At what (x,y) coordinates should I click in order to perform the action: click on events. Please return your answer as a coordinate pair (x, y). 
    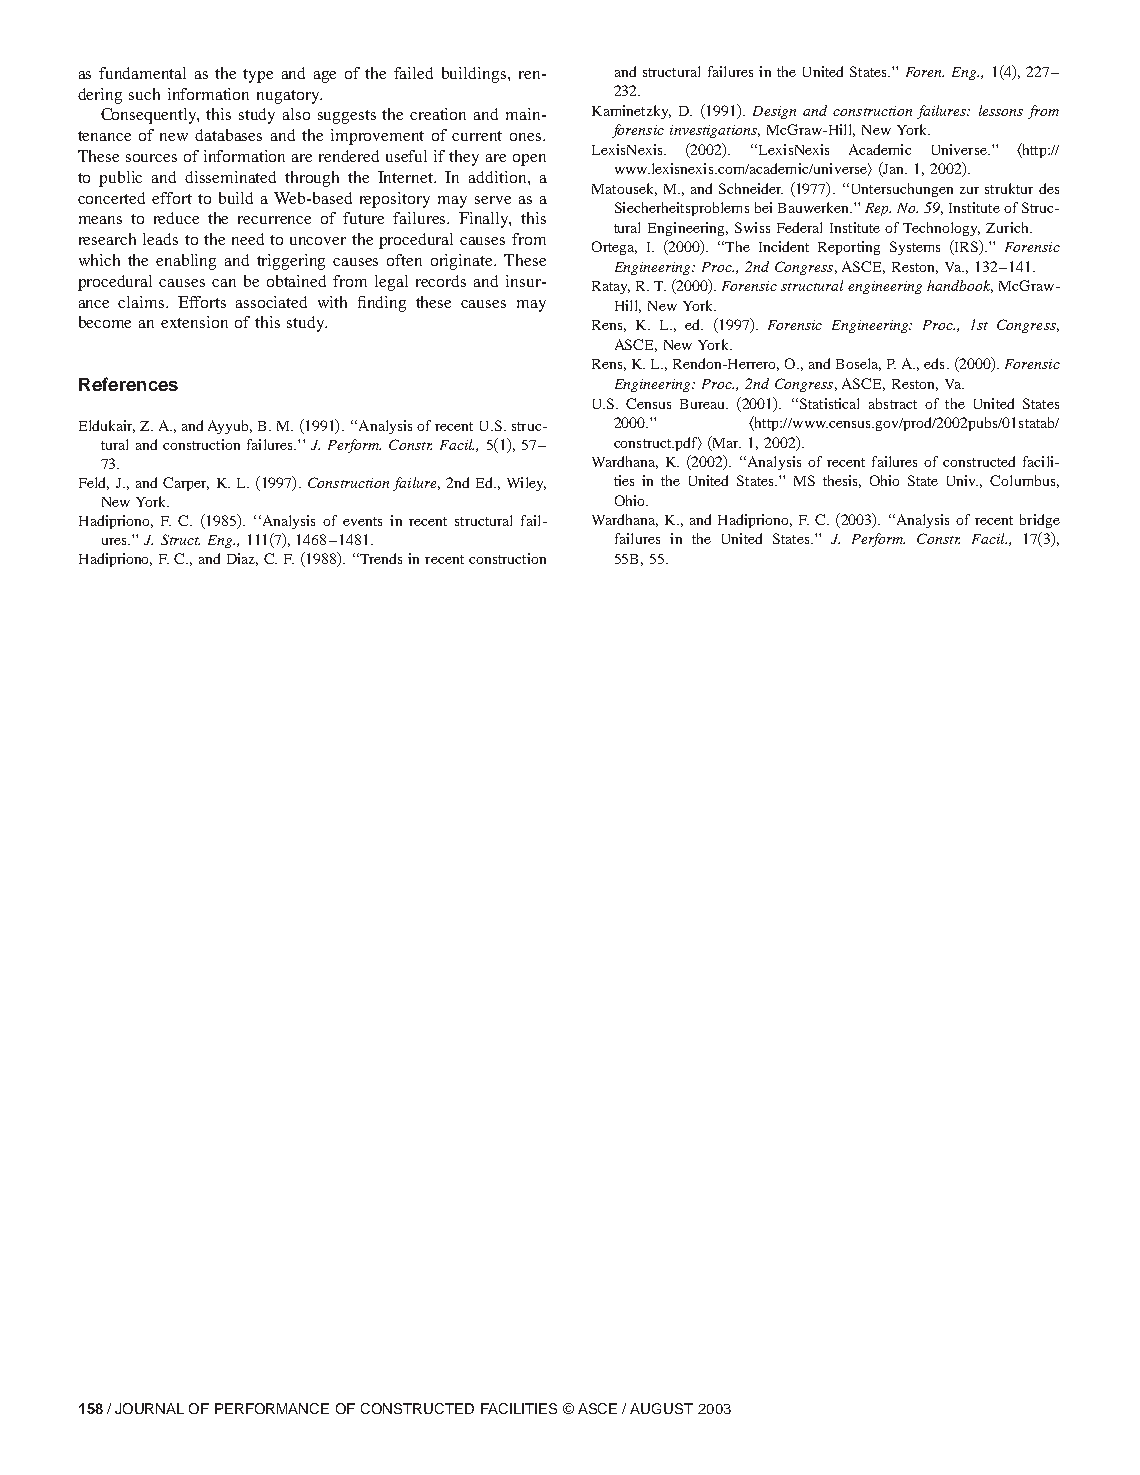
    Looking at the image, I should click on (362, 521).
